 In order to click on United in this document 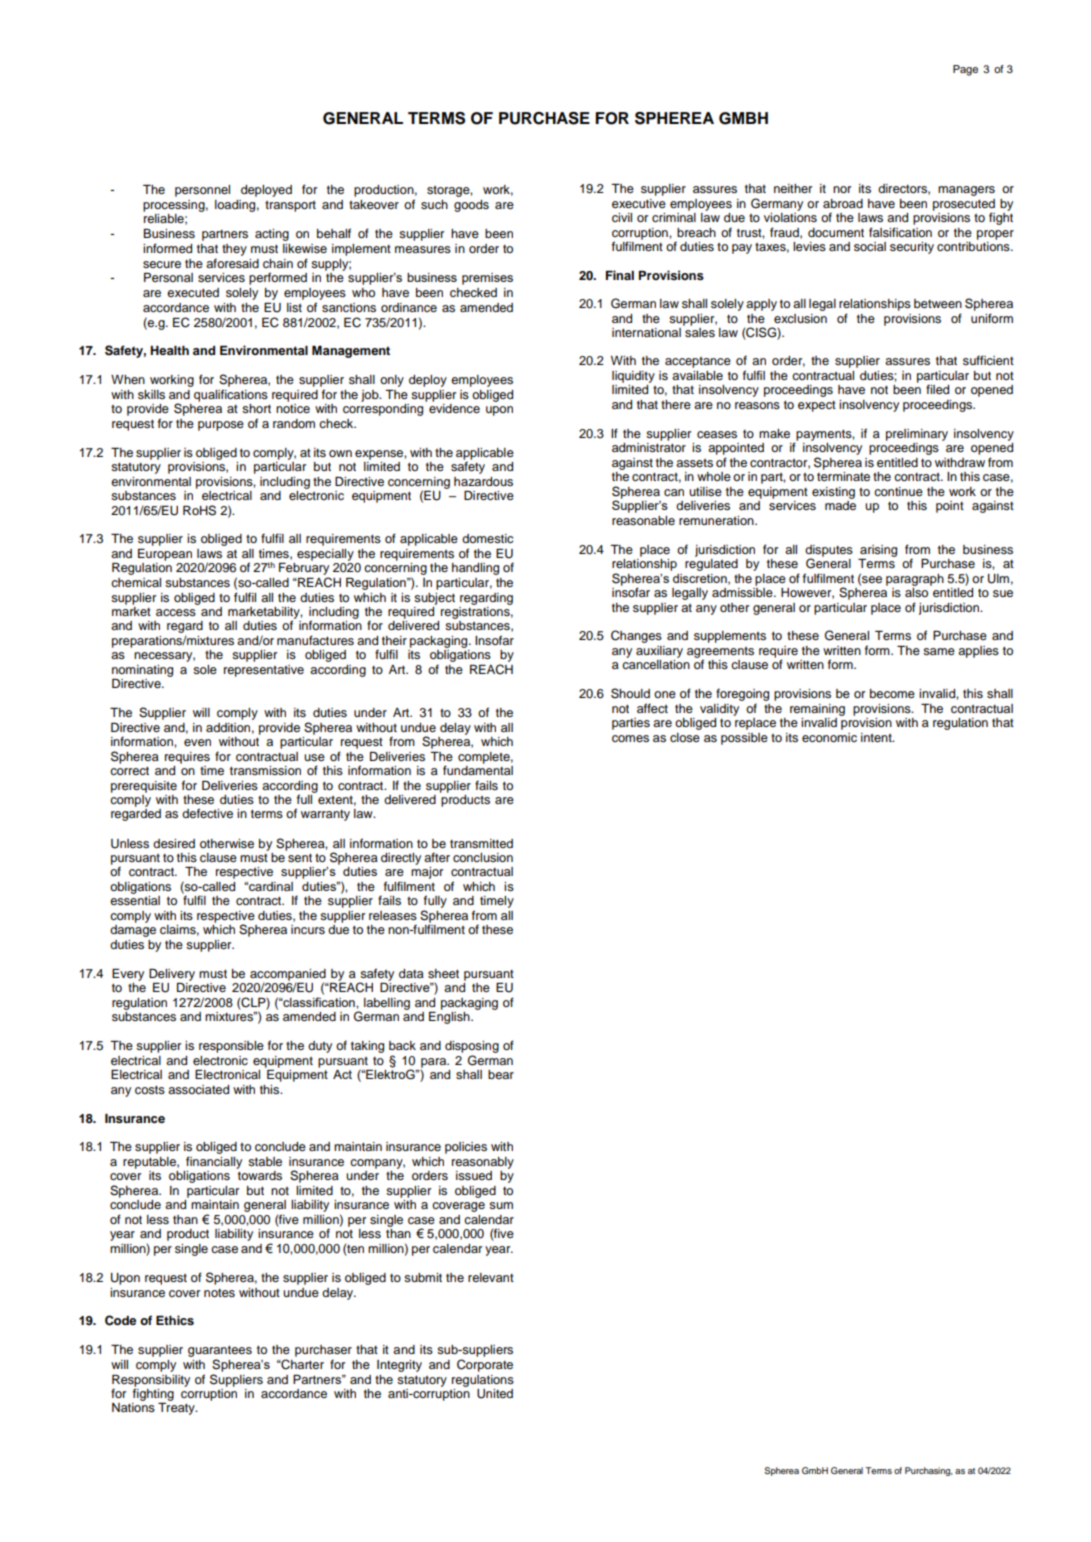, I will do `click(495, 1394)`.
